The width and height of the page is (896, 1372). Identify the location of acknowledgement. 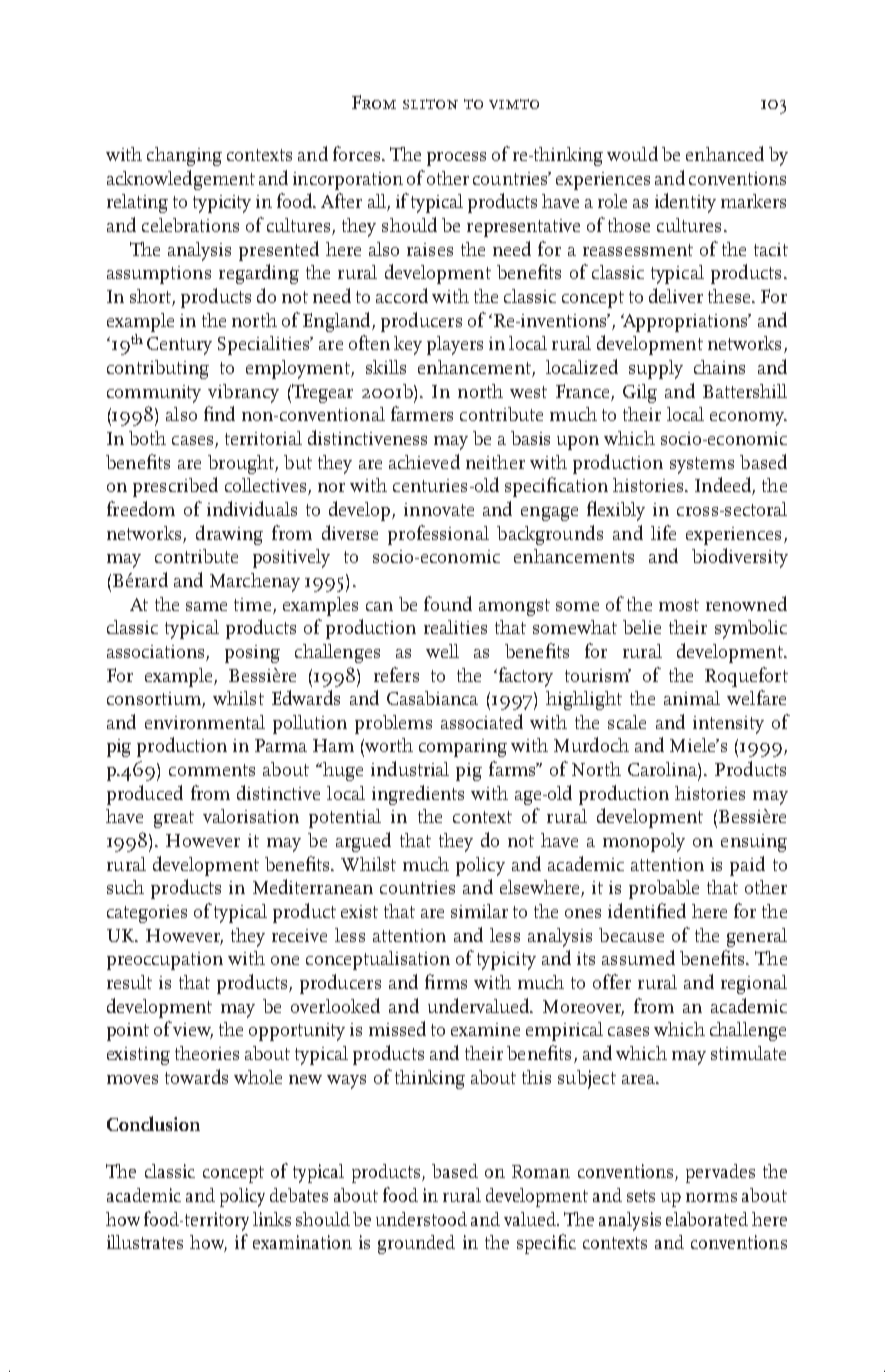
(181, 180).
